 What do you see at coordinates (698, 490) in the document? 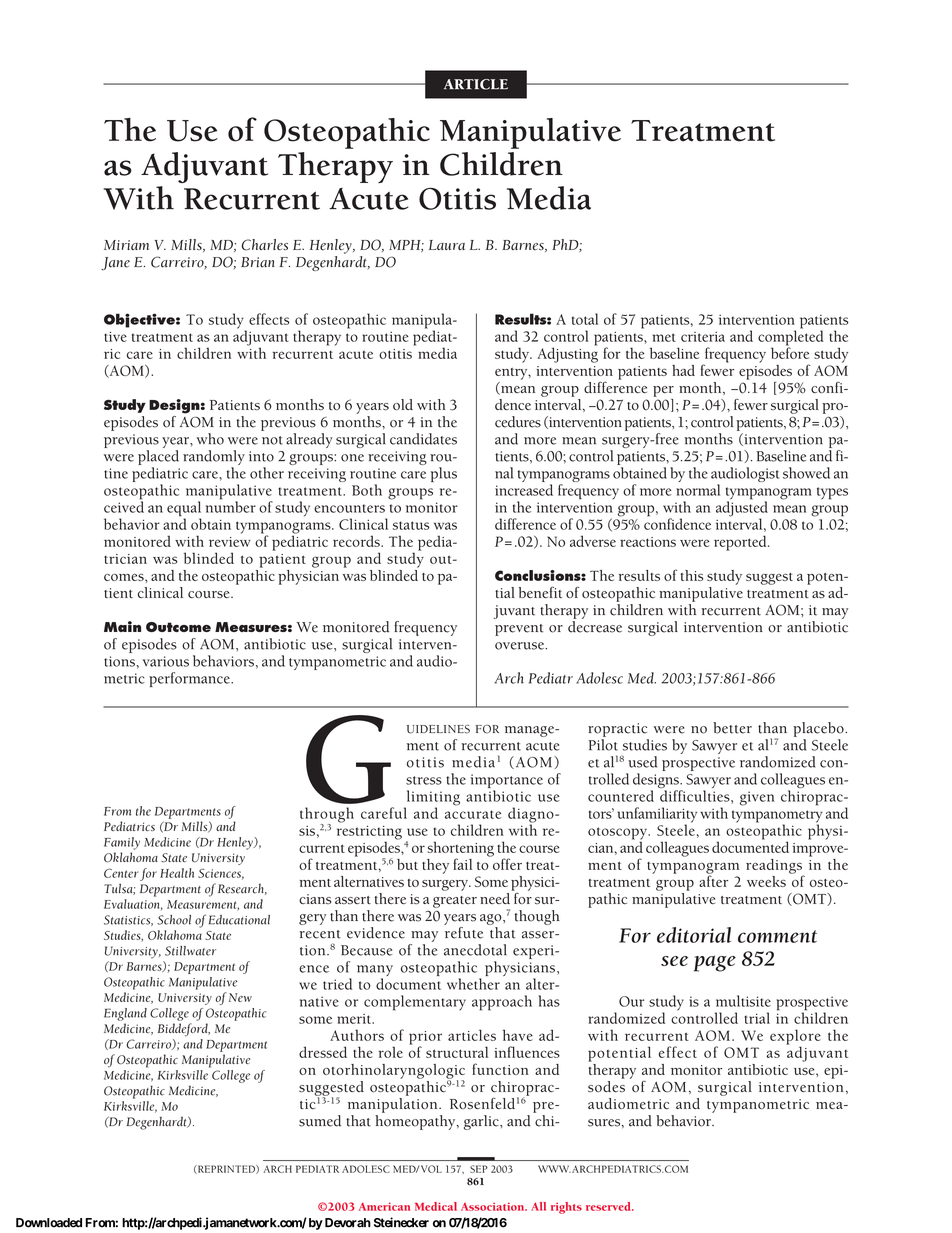
I see `normal` at bounding box center [698, 490].
